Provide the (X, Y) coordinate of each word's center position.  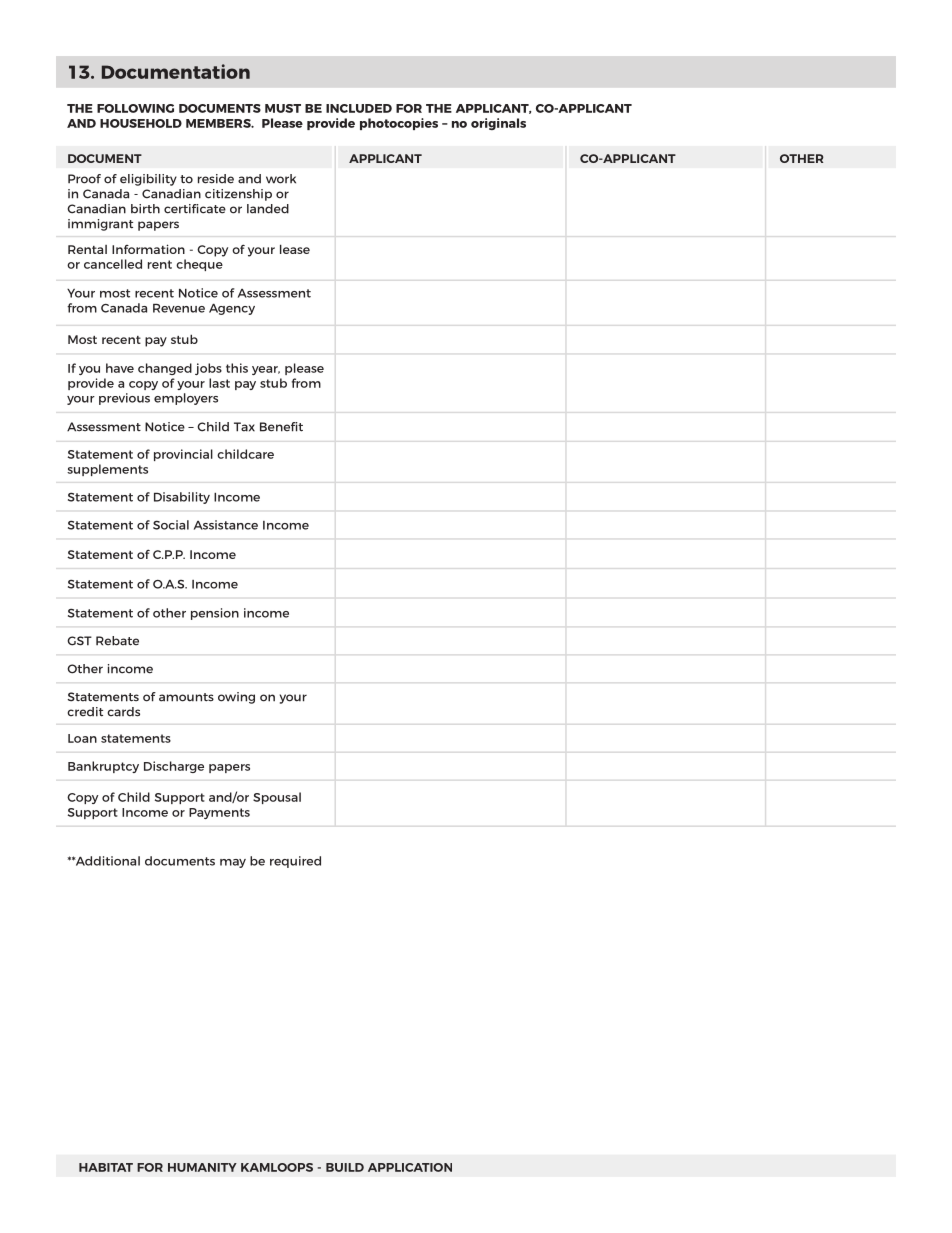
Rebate (117, 641)
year (266, 370)
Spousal (277, 798)
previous (124, 399)
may (233, 863)
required (295, 862)
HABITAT (106, 1167)
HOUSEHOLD (141, 123)
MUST (283, 108)
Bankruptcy (103, 767)
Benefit (281, 427)
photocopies (399, 124)
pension (215, 614)
